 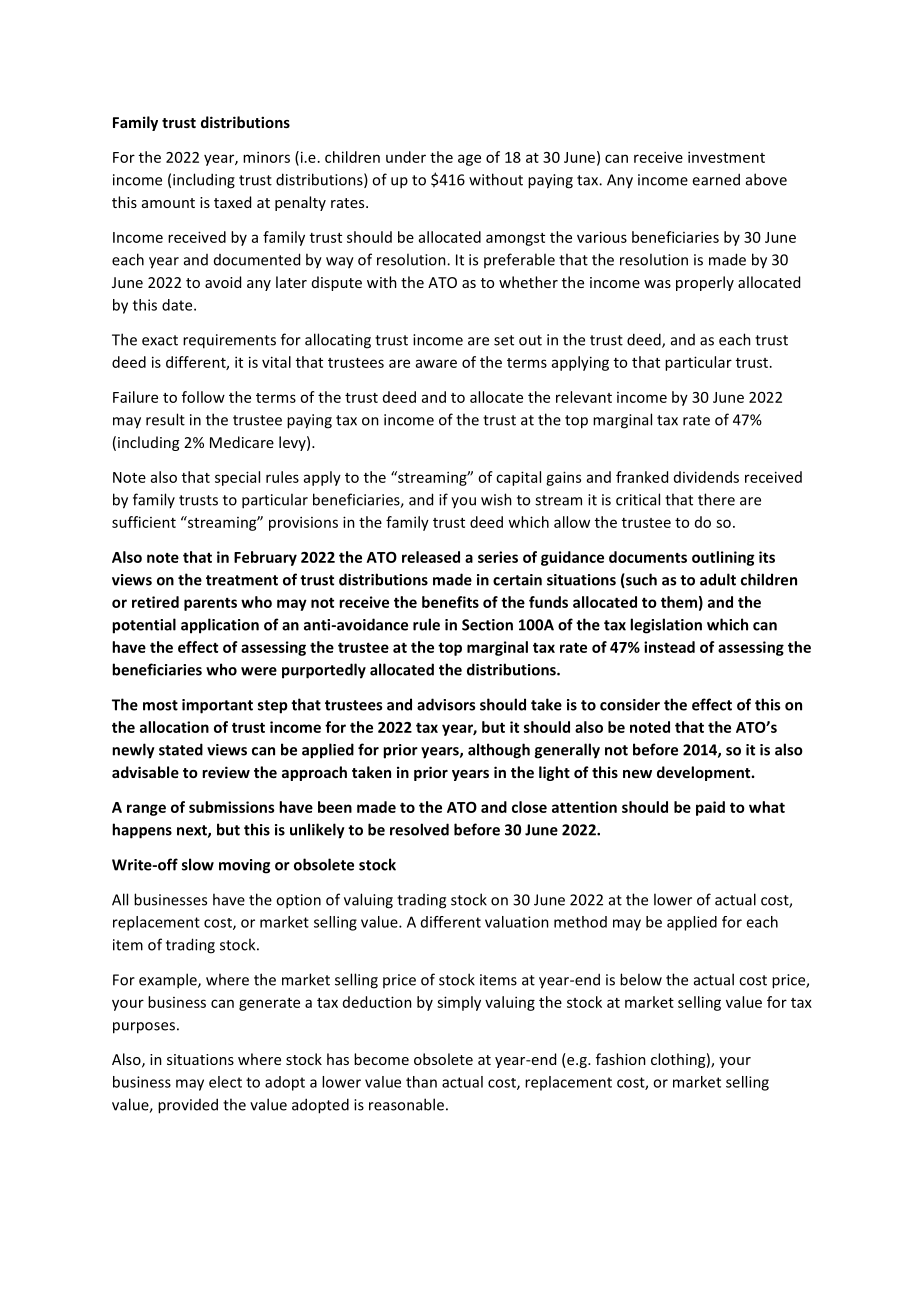 What do you see at coordinates (232, 202) in the image?
I see `taxed` at bounding box center [232, 202].
